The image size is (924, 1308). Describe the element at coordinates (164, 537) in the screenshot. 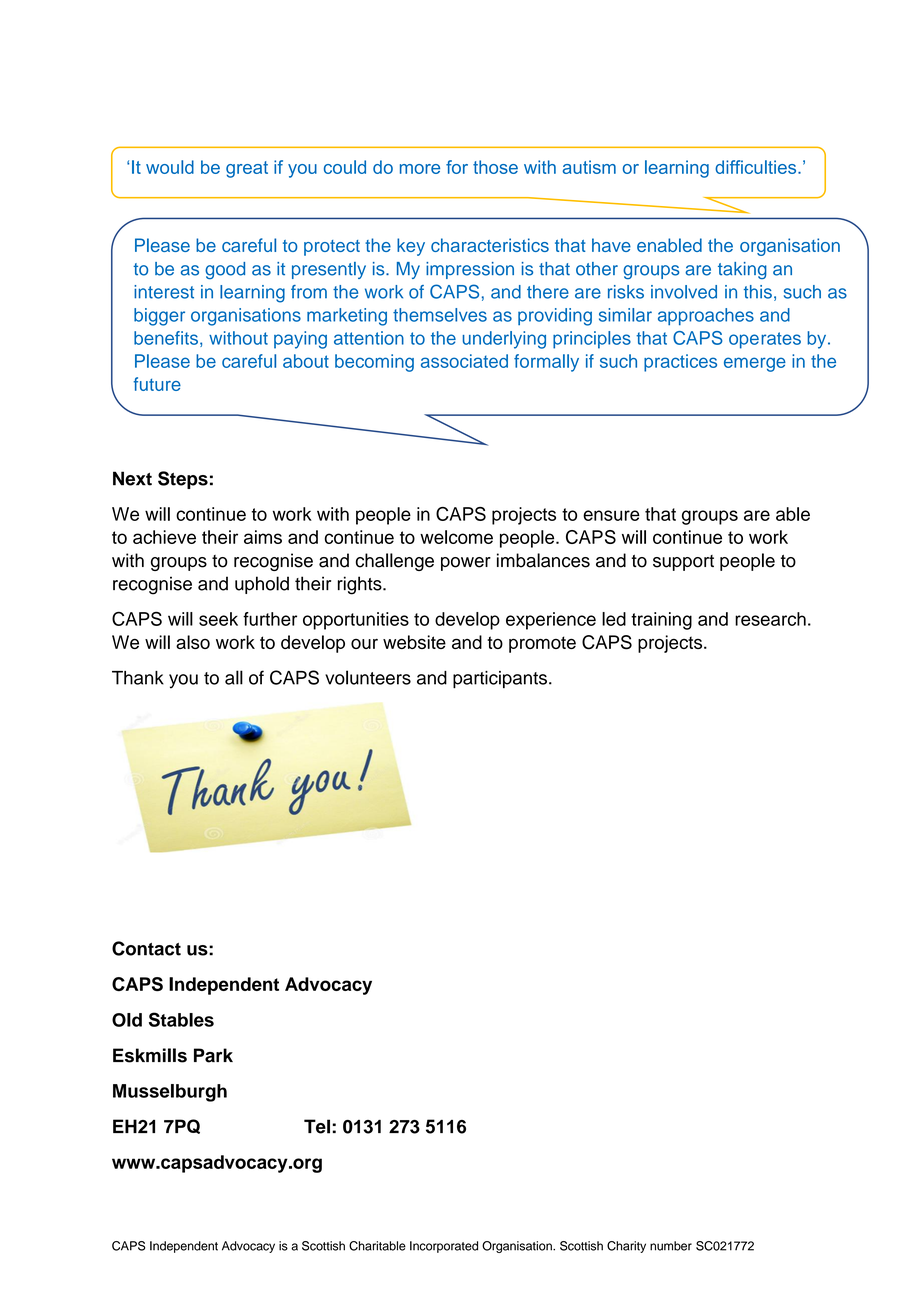

I see `achieve` at that location.
